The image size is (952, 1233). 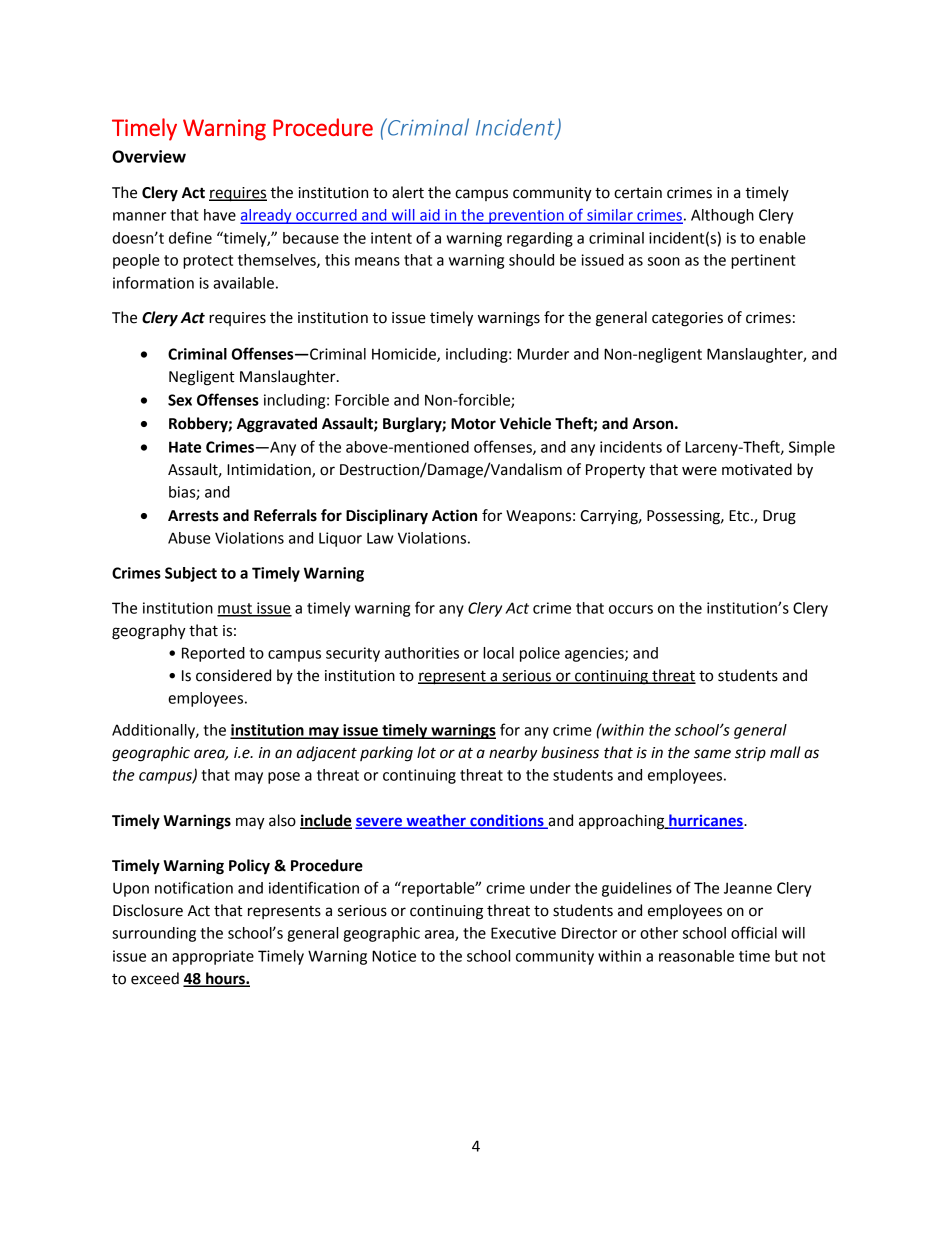 What do you see at coordinates (233, 675) in the image?
I see `considered` at bounding box center [233, 675].
